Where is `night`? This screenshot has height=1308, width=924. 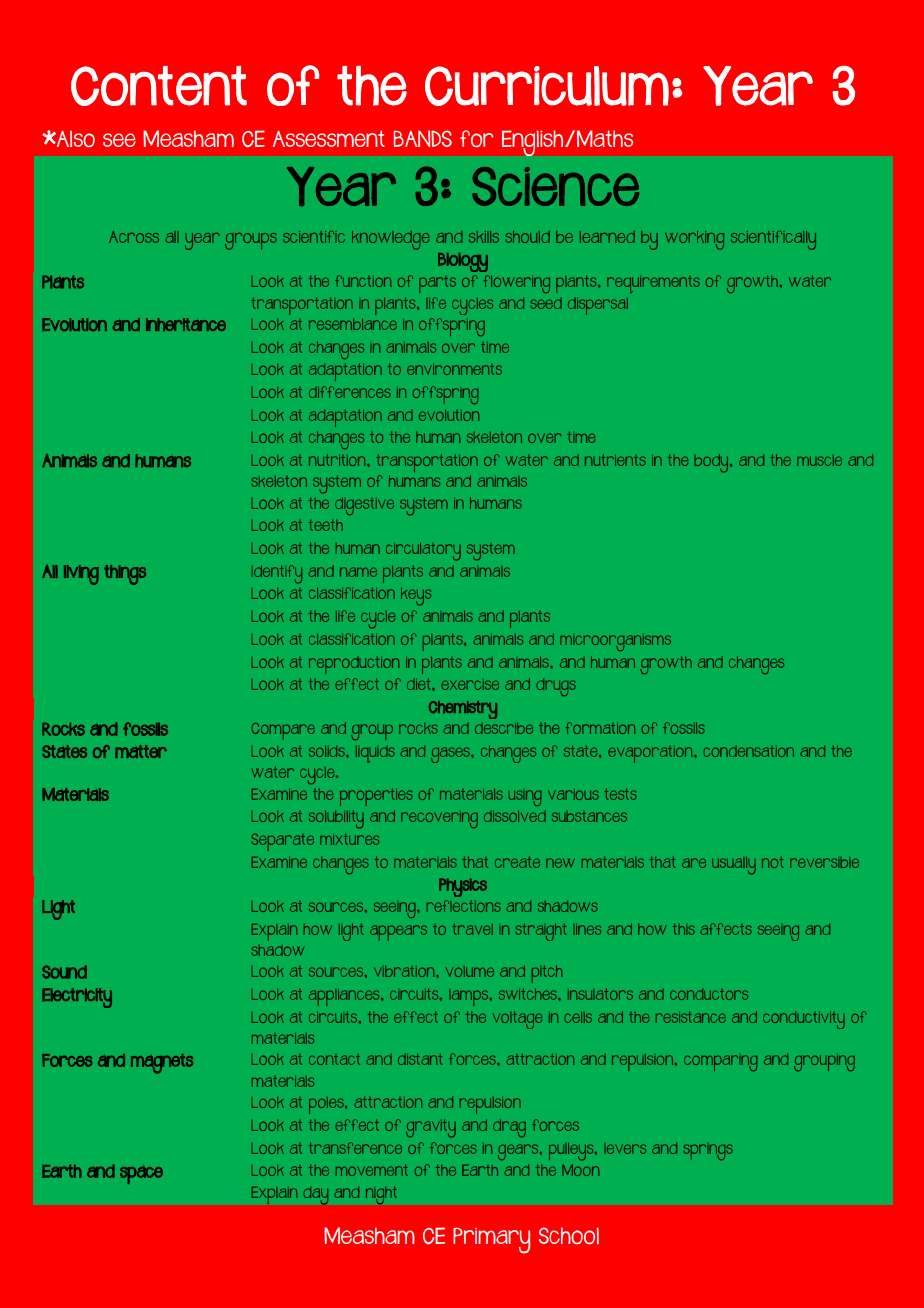
night is located at coordinates (381, 1195).
